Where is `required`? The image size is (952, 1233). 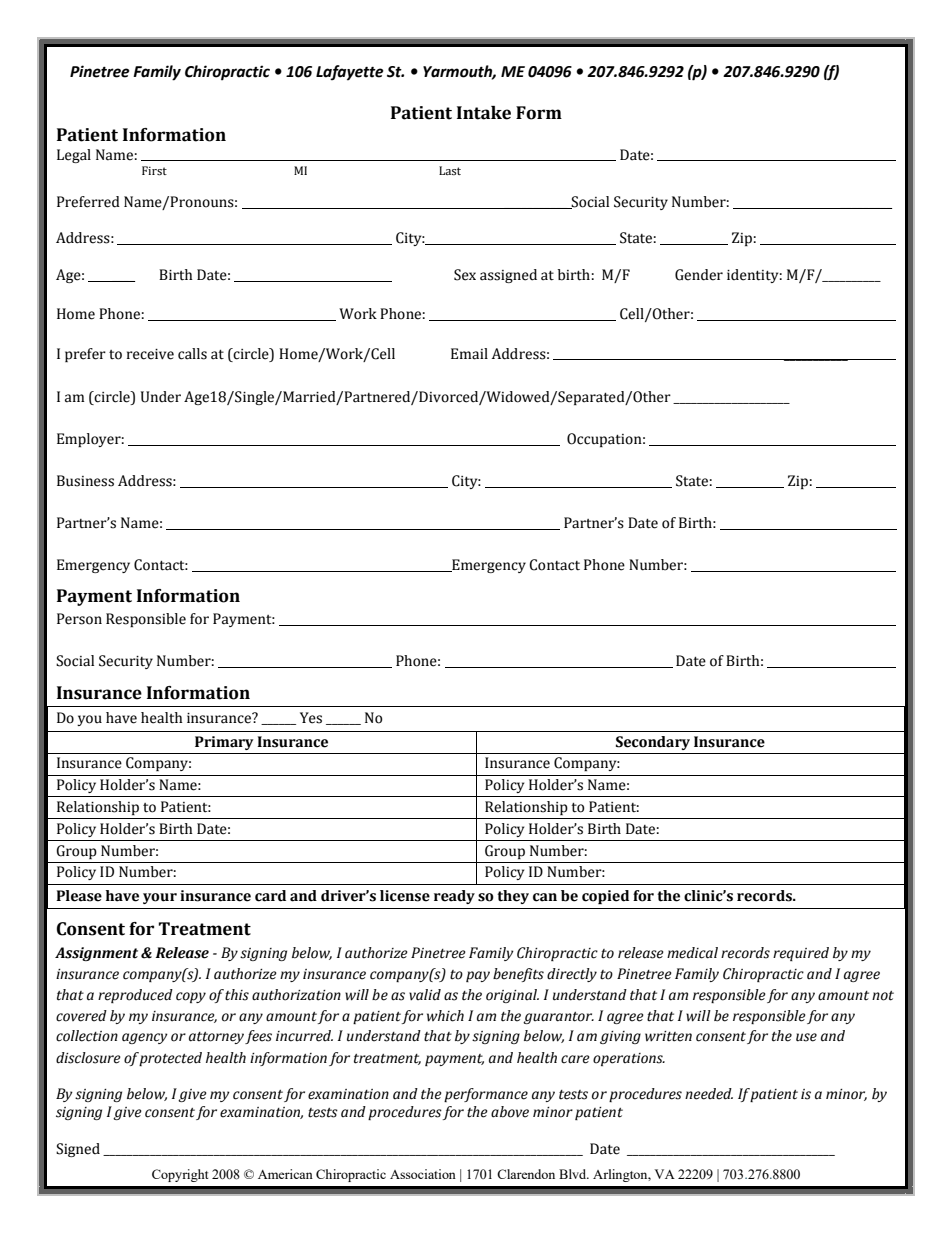
required is located at coordinates (801, 954).
